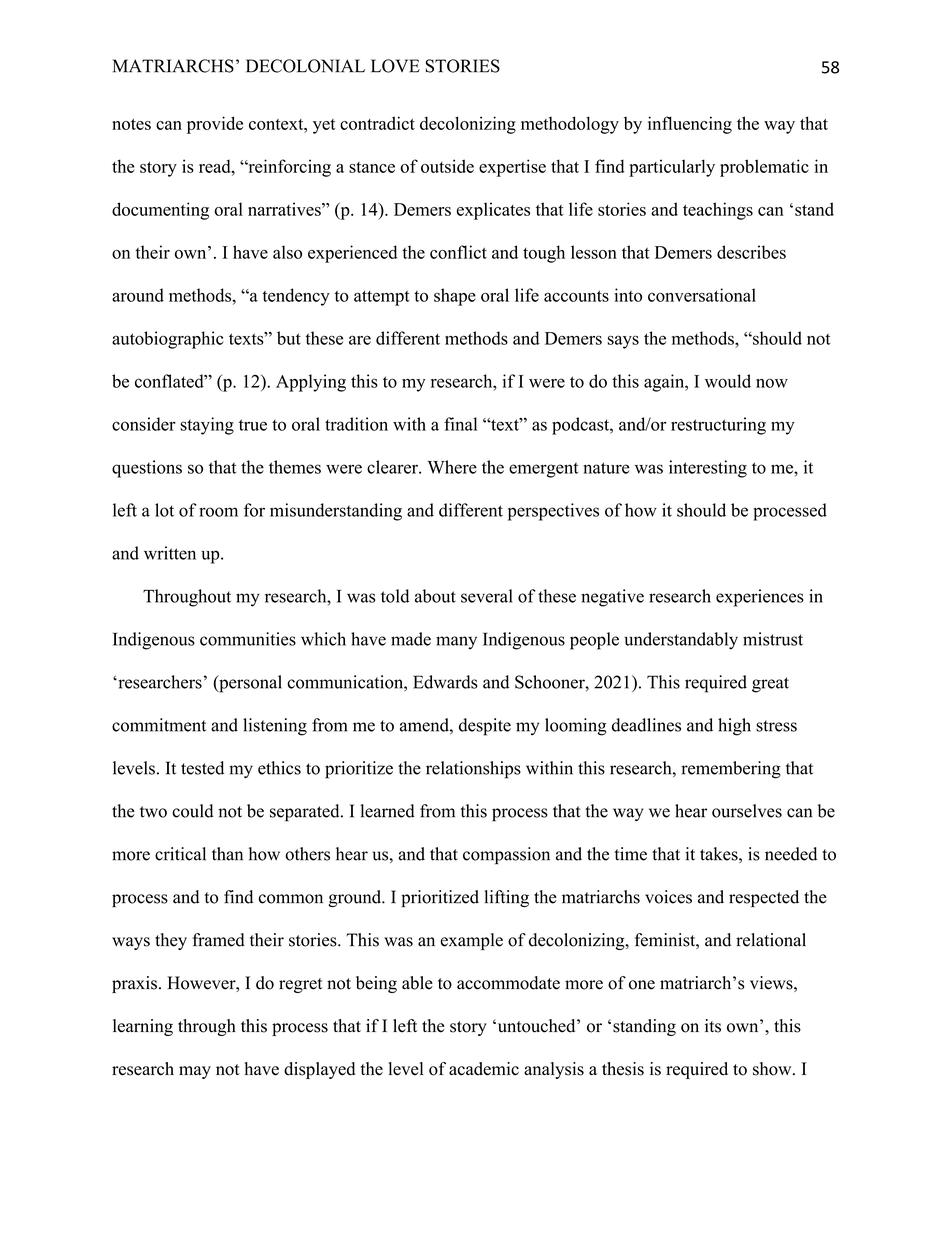 This image has width=952, height=1233. What do you see at coordinates (395, 66) in the image?
I see `LOVE` at bounding box center [395, 66].
